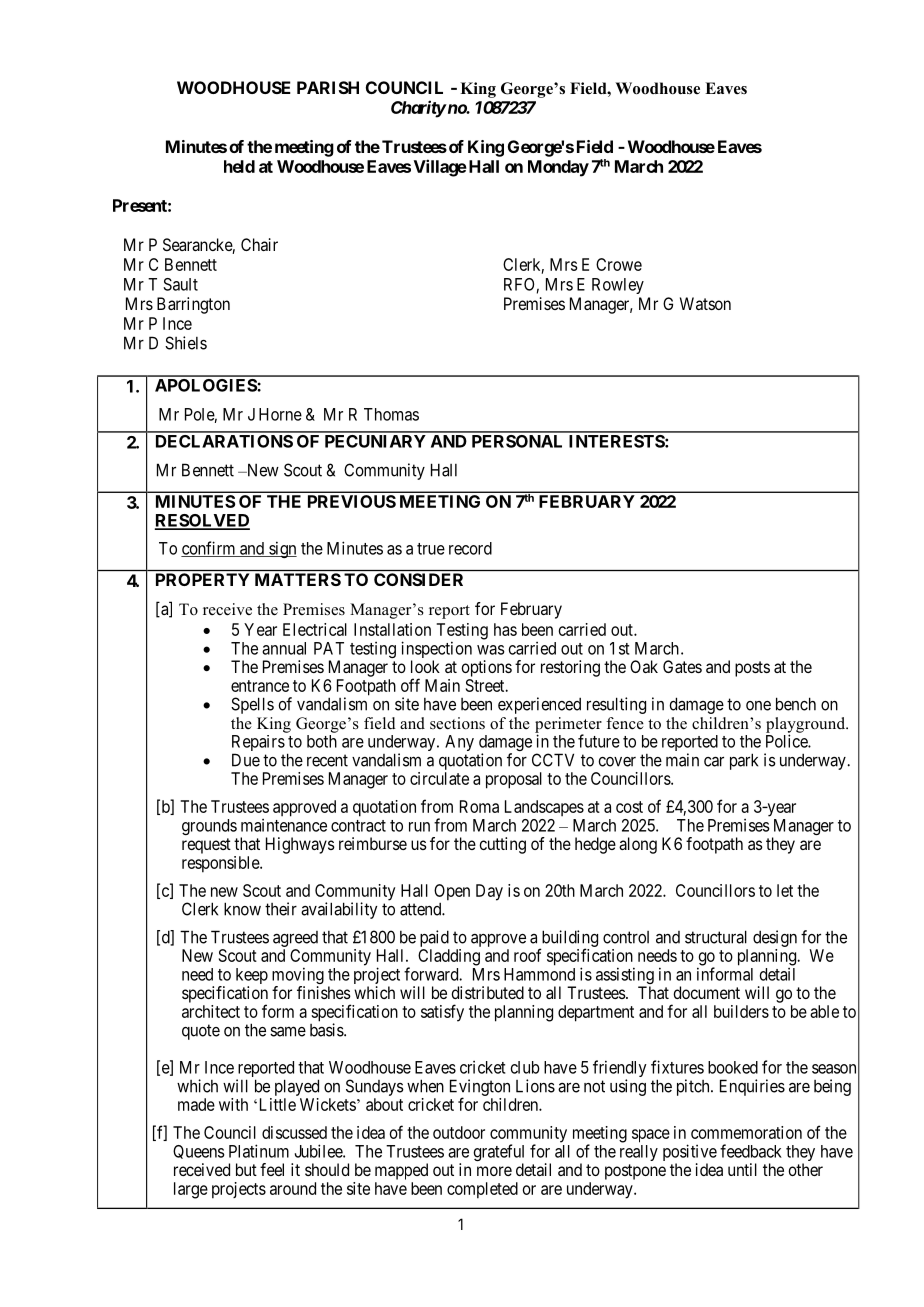 The image size is (924, 1307). I want to click on Crowe, so click(619, 264).
